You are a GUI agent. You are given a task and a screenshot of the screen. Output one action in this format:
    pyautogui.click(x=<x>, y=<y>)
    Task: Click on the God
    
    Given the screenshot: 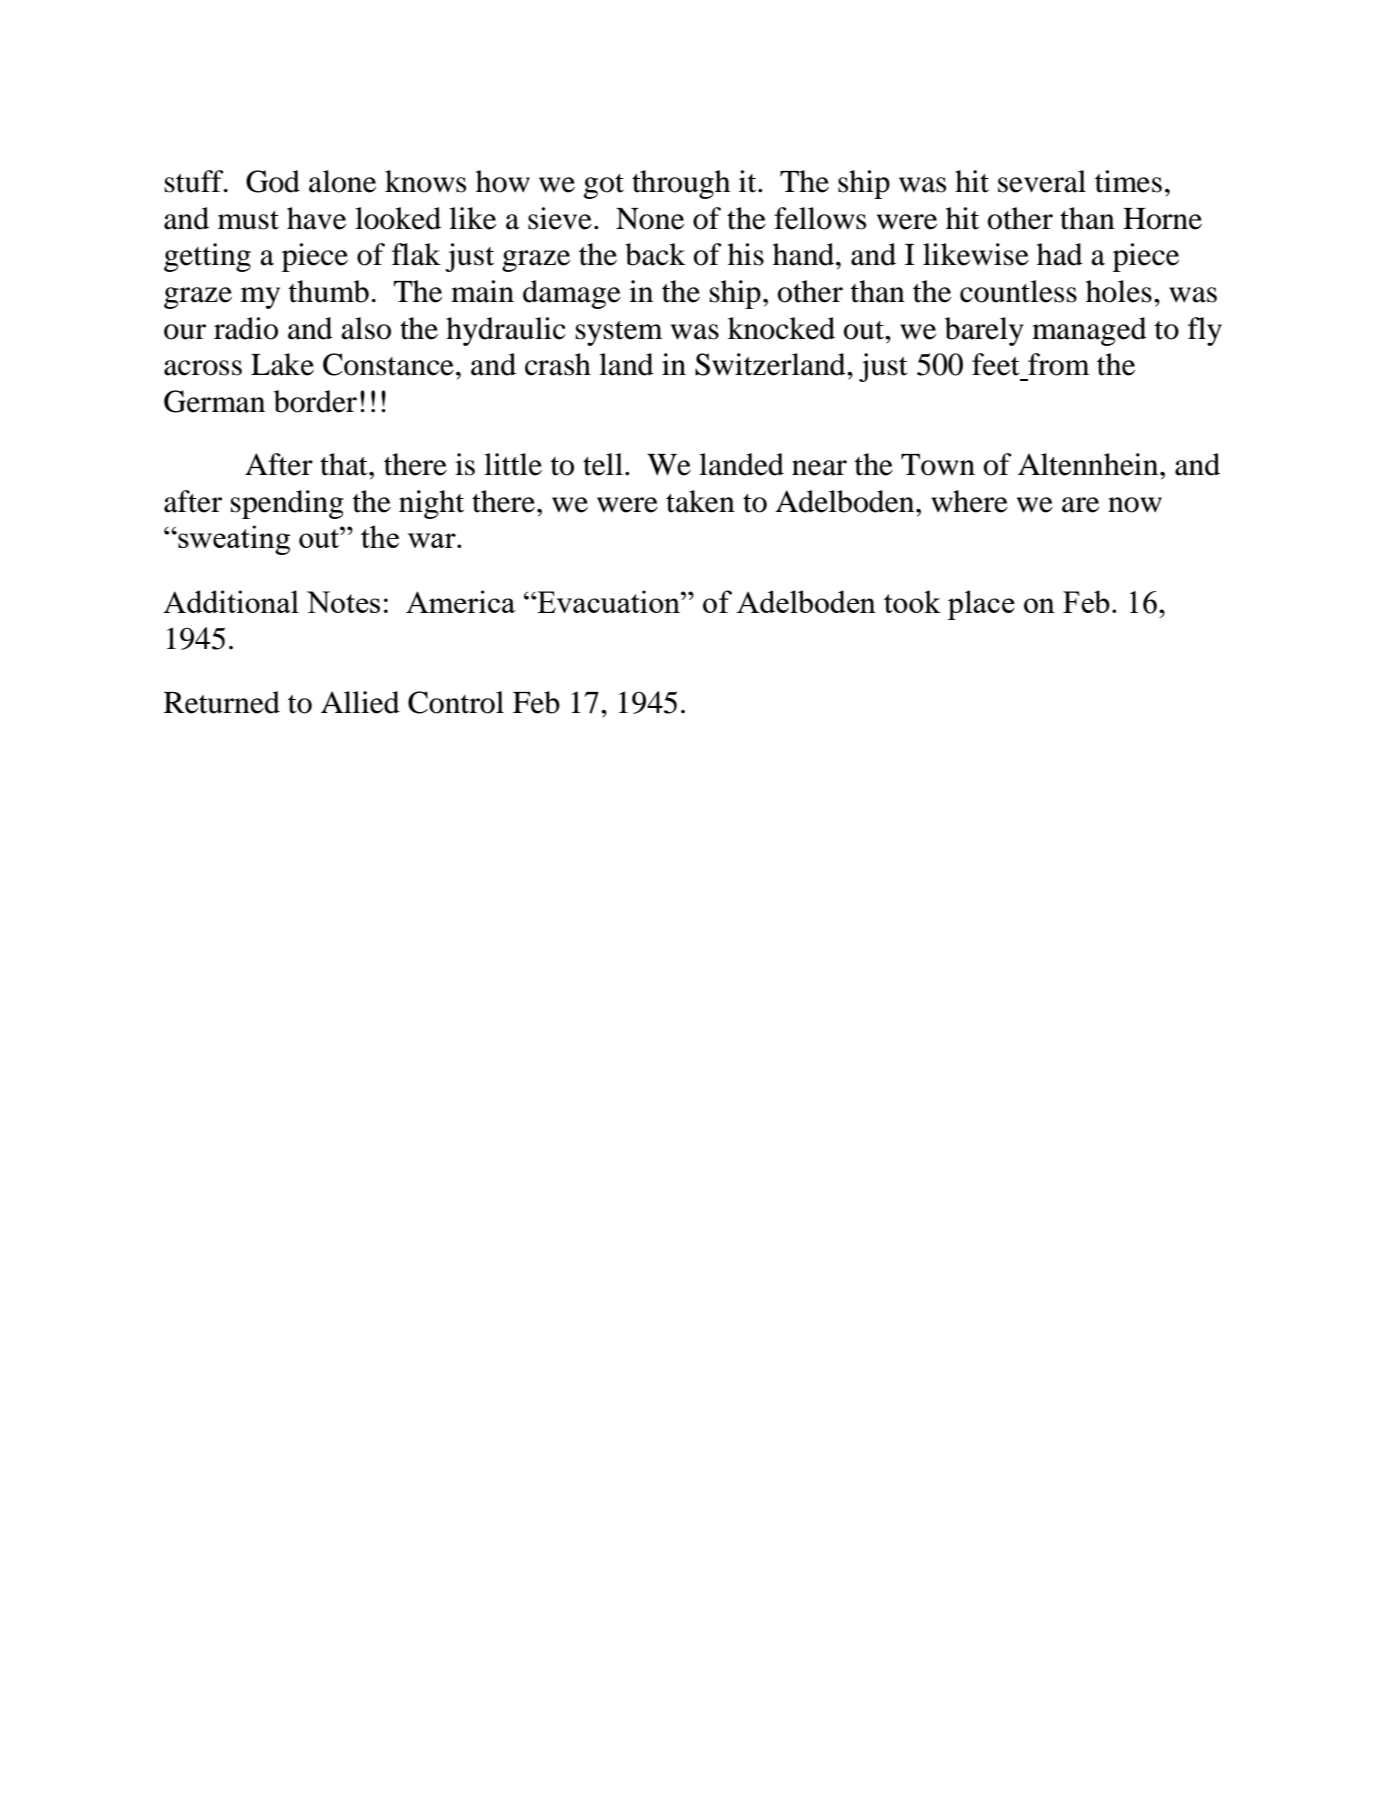 What is the action you would take?
    pyautogui.click(x=273, y=181)
